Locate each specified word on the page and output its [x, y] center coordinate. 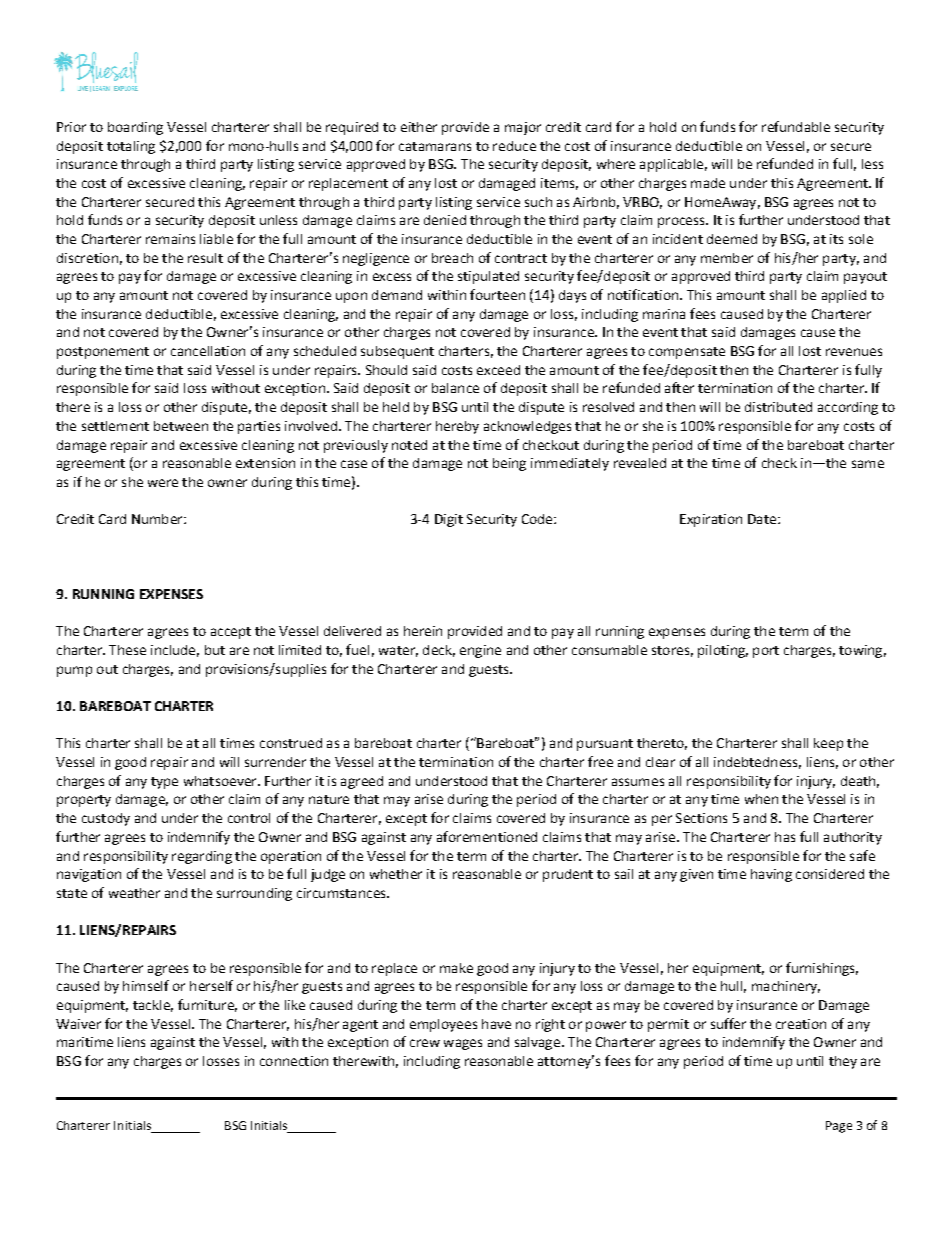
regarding [202, 857]
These [127, 650]
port [766, 652]
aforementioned [487, 836]
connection [294, 1061]
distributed [778, 407]
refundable [796, 126]
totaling [131, 147]
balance [455, 388]
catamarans [435, 146]
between [181, 426]
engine [480, 651]
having [771, 875]
